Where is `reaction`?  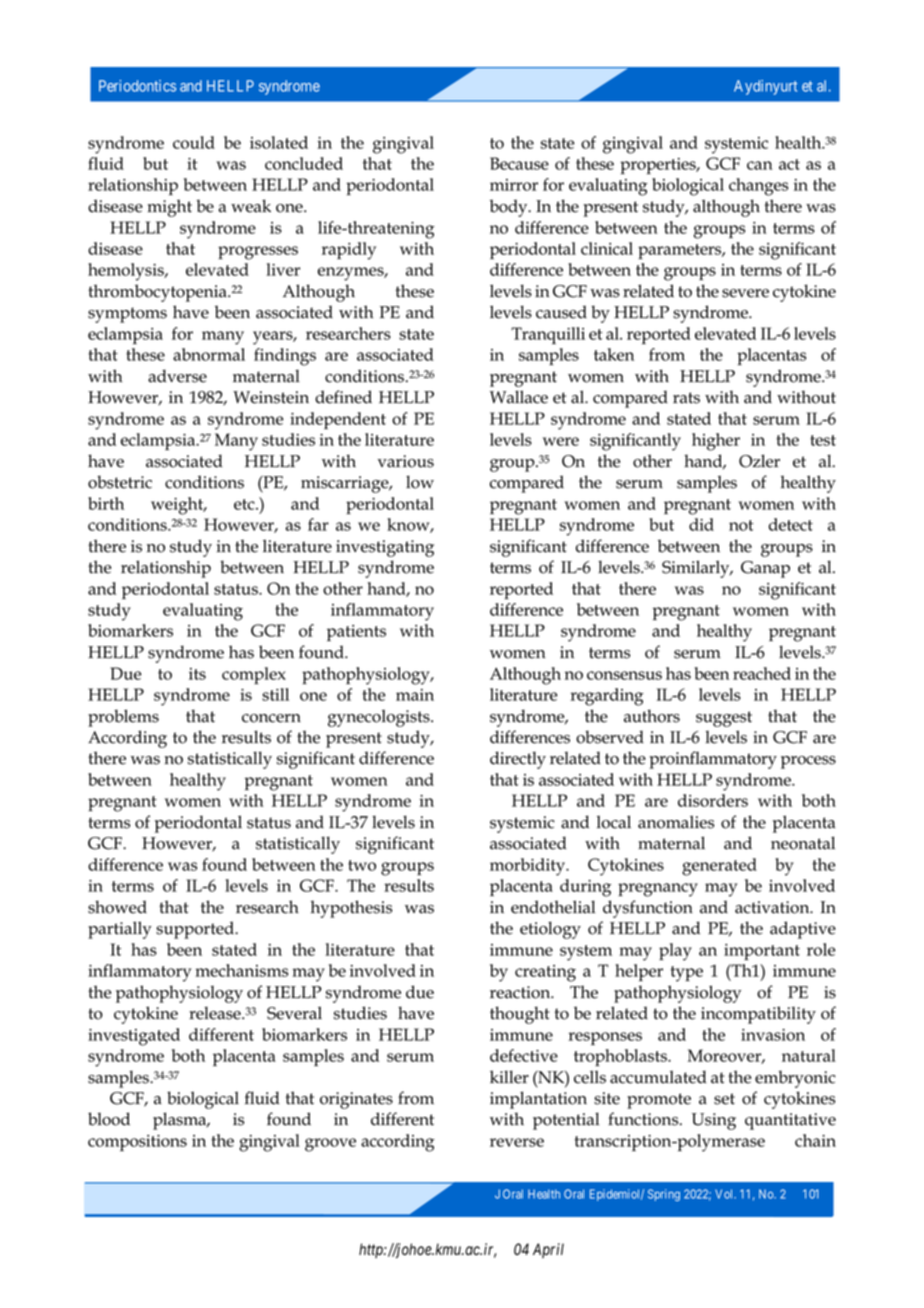 reaction is located at coordinates (521, 992).
